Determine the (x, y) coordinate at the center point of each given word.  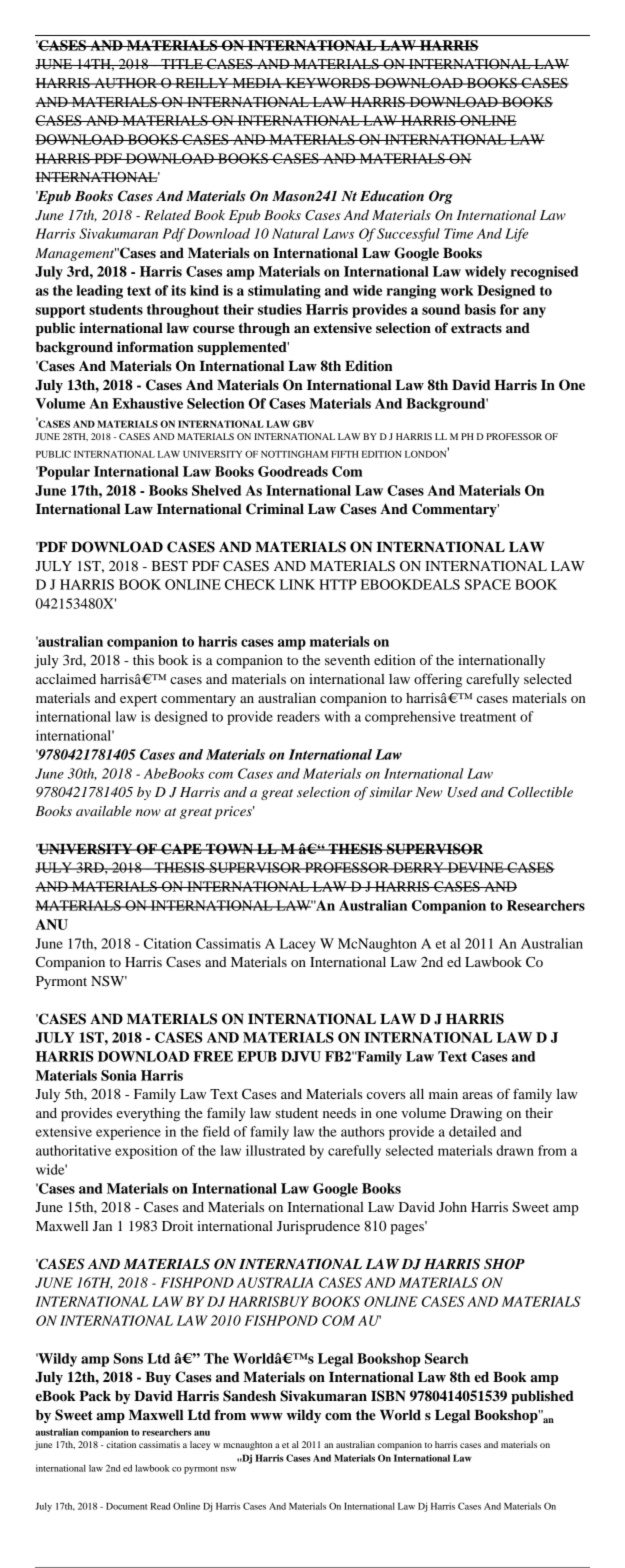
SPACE (488, 584)
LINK (297, 584)
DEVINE (475, 867)
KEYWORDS (328, 83)
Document (126, 1506)
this (143, 659)
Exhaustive (147, 403)
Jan (102, 1226)
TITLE (182, 64)
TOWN (229, 849)
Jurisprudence (318, 1228)
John (453, 1207)
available (104, 811)
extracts (476, 328)
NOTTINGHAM (294, 454)
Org (441, 197)
